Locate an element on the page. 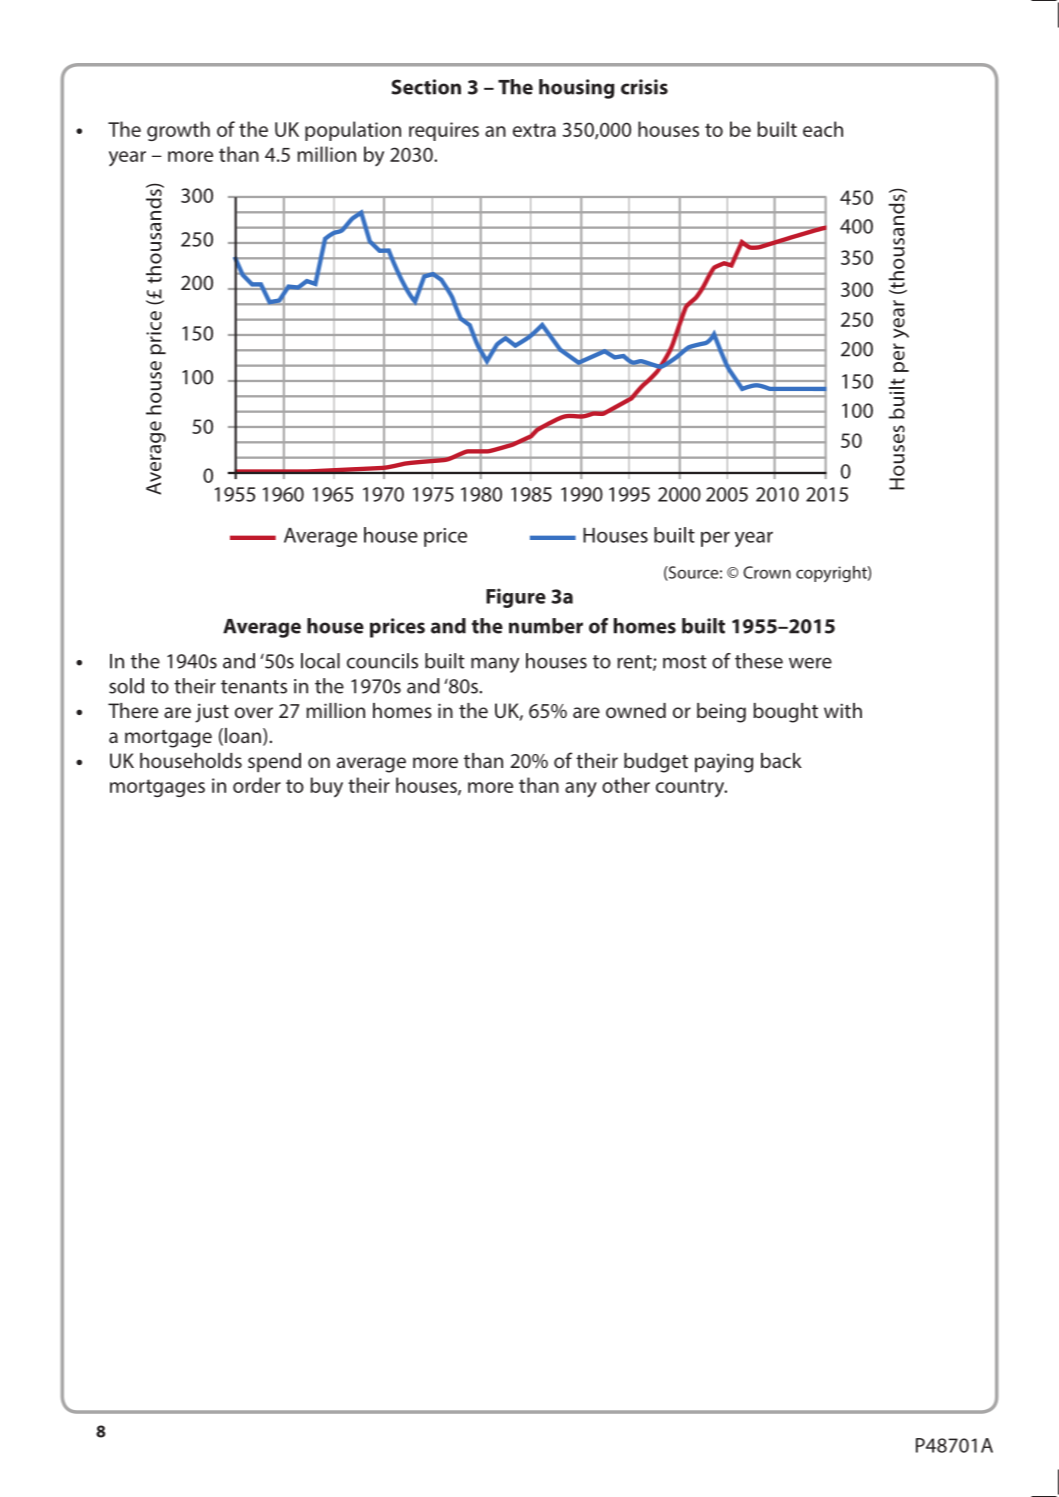 The width and height of the image is (1059, 1497). Figure is located at coordinates (516, 598).
